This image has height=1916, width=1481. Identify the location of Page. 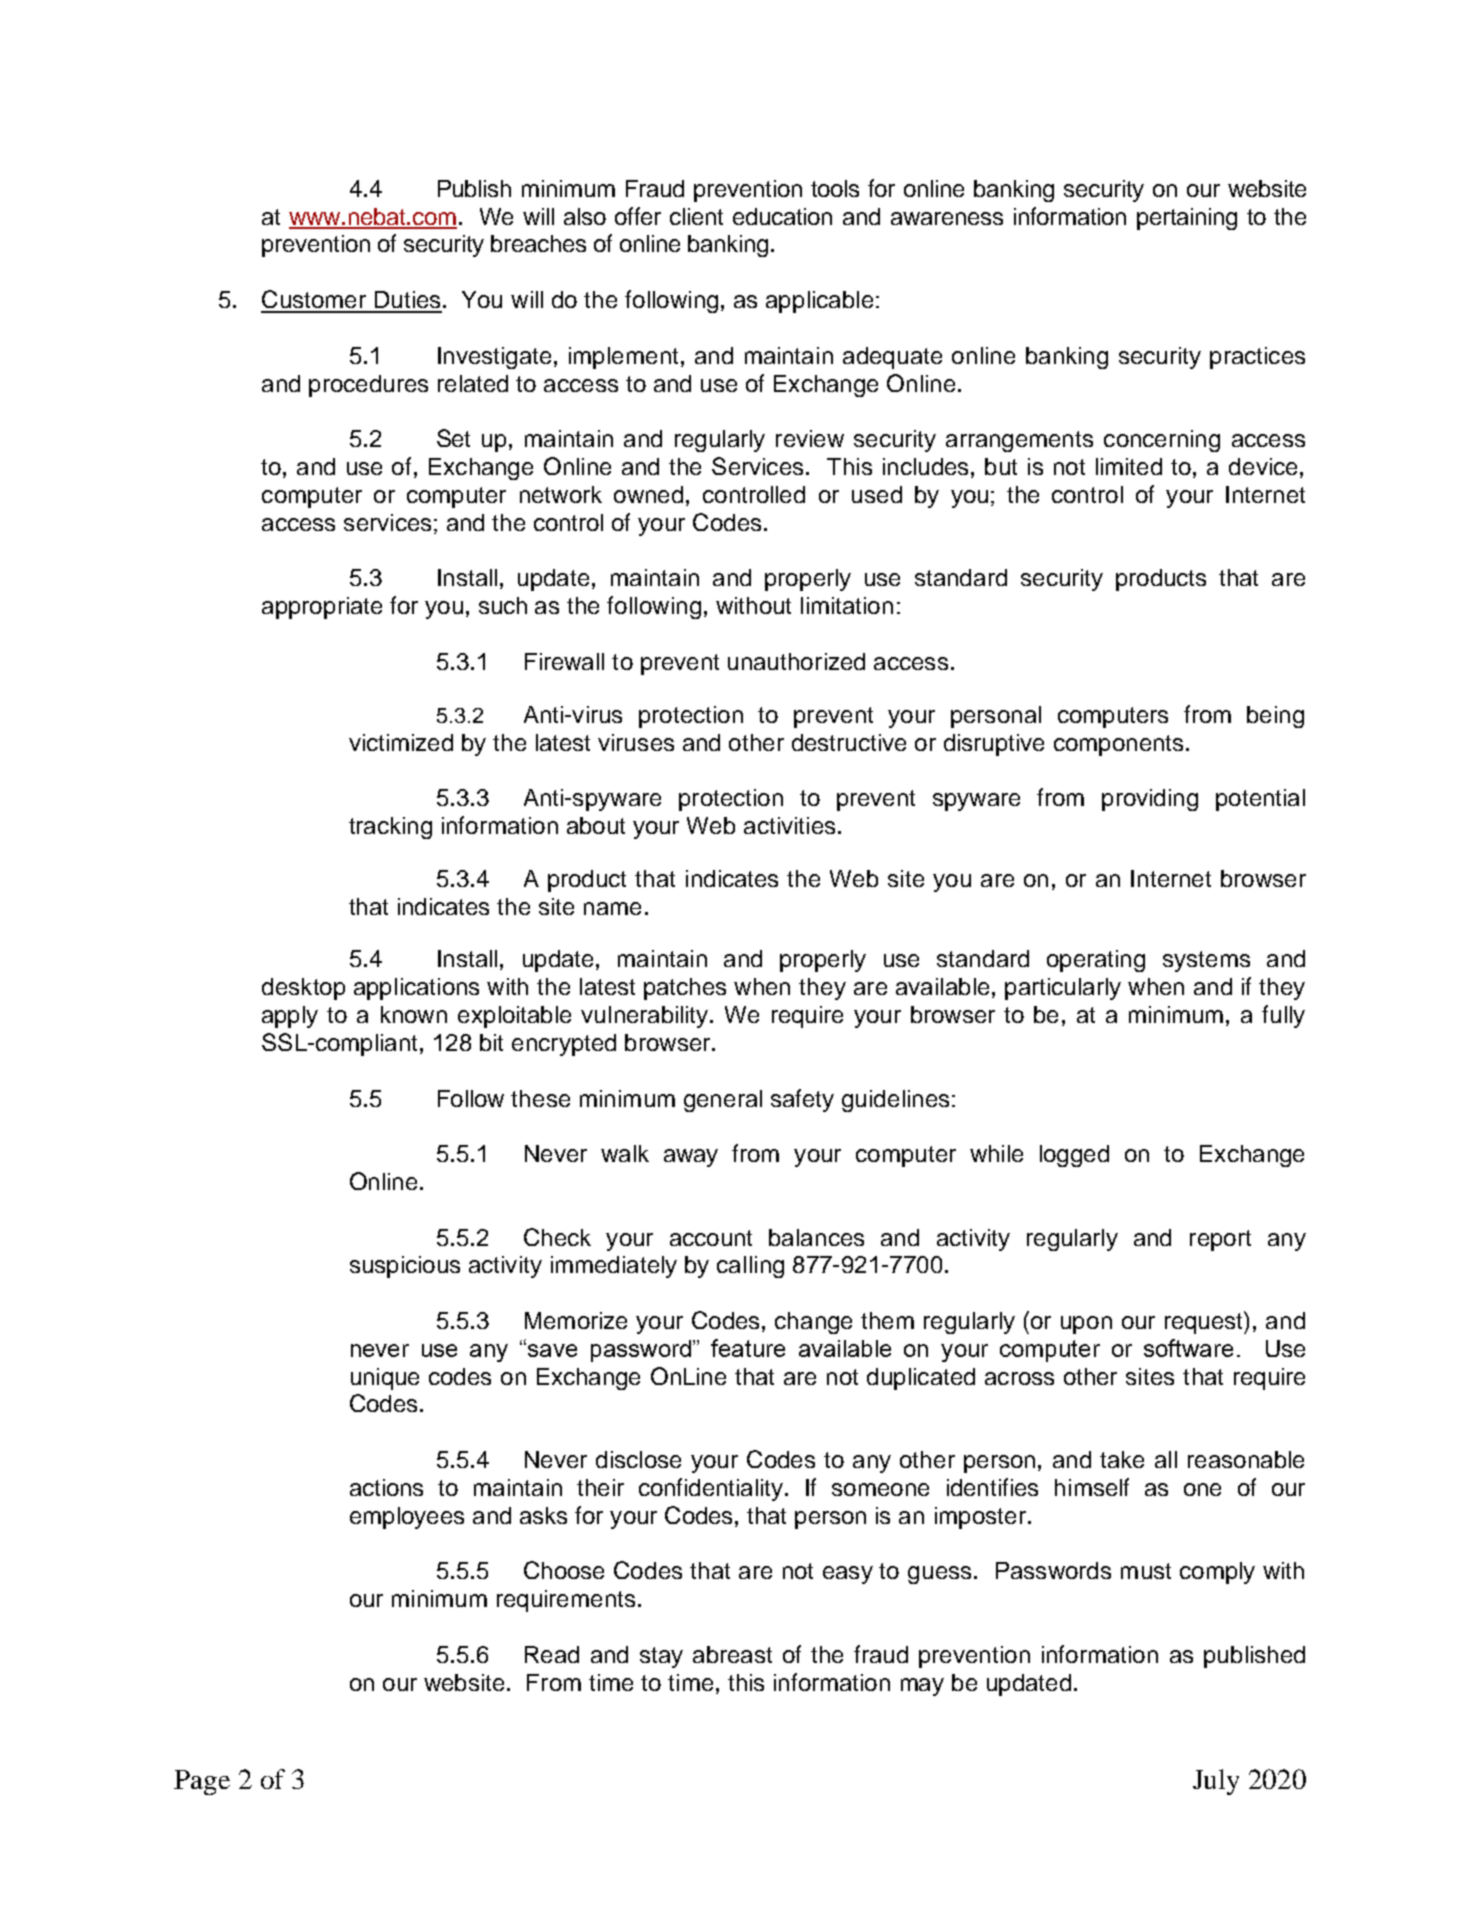
(202, 1782).
